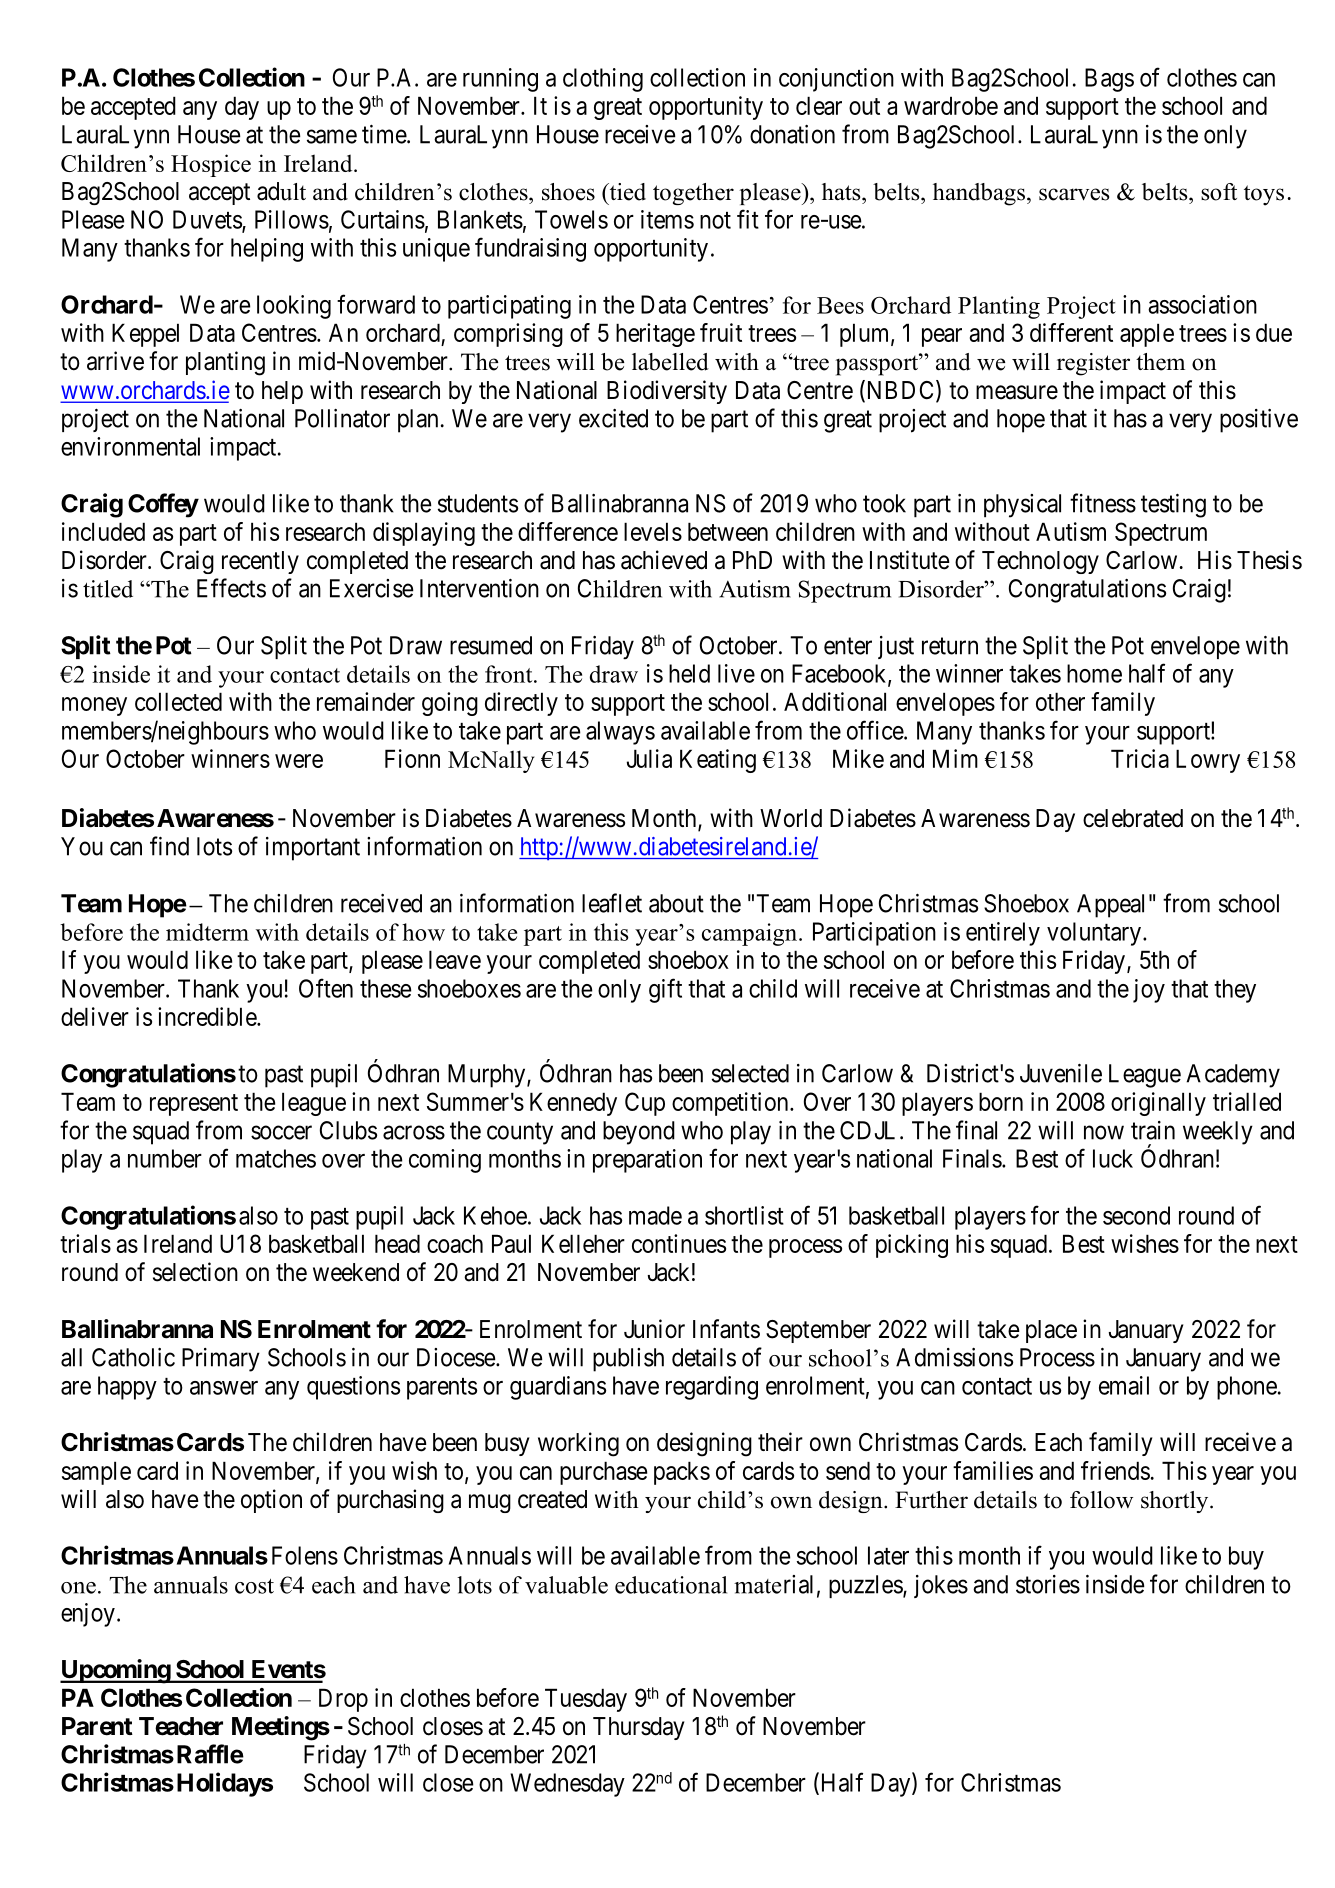 The image size is (1335, 1888). I want to click on Thursday, so click(638, 1728).
